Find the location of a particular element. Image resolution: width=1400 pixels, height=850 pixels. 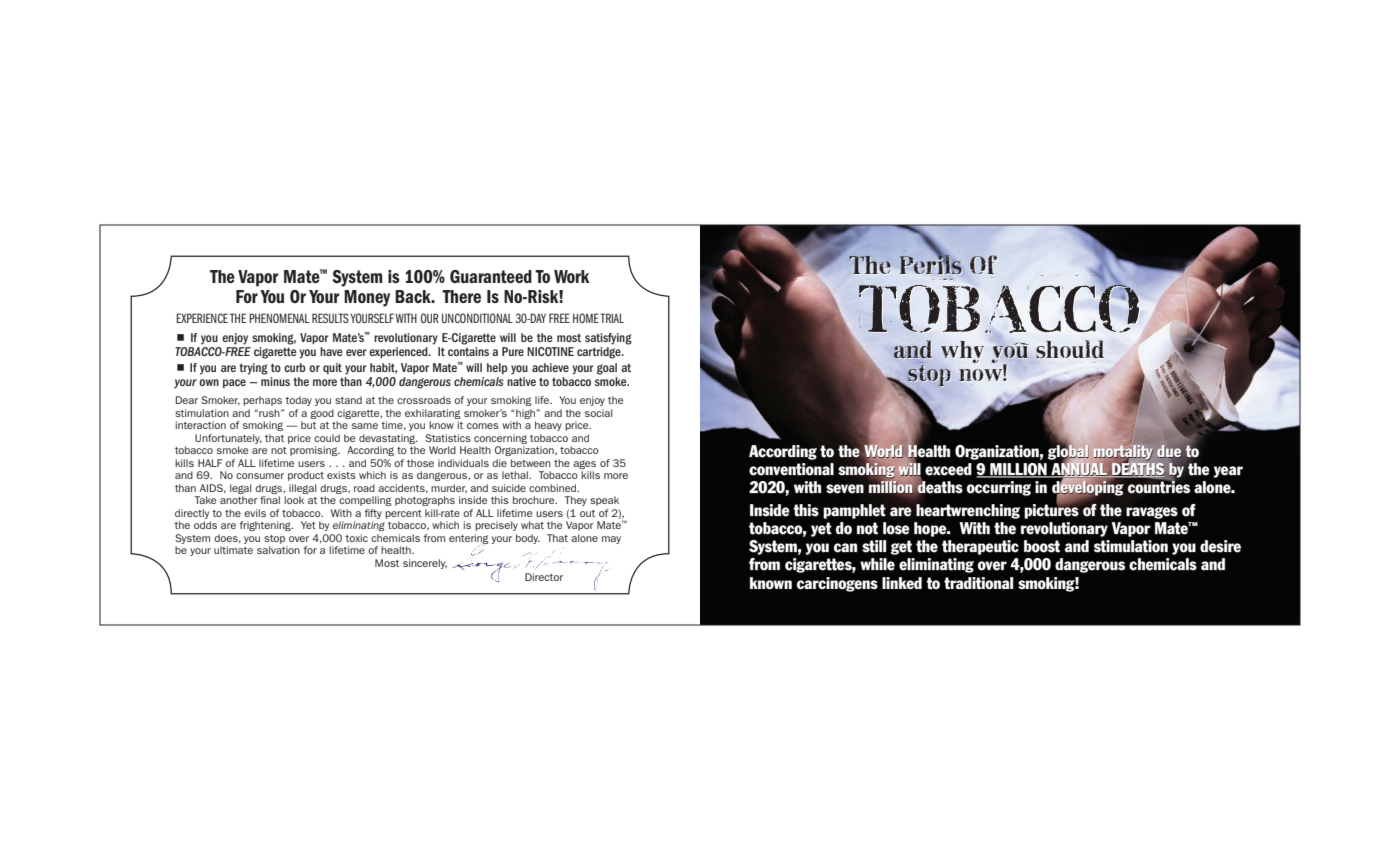

sincerely is located at coordinates (425, 564).
